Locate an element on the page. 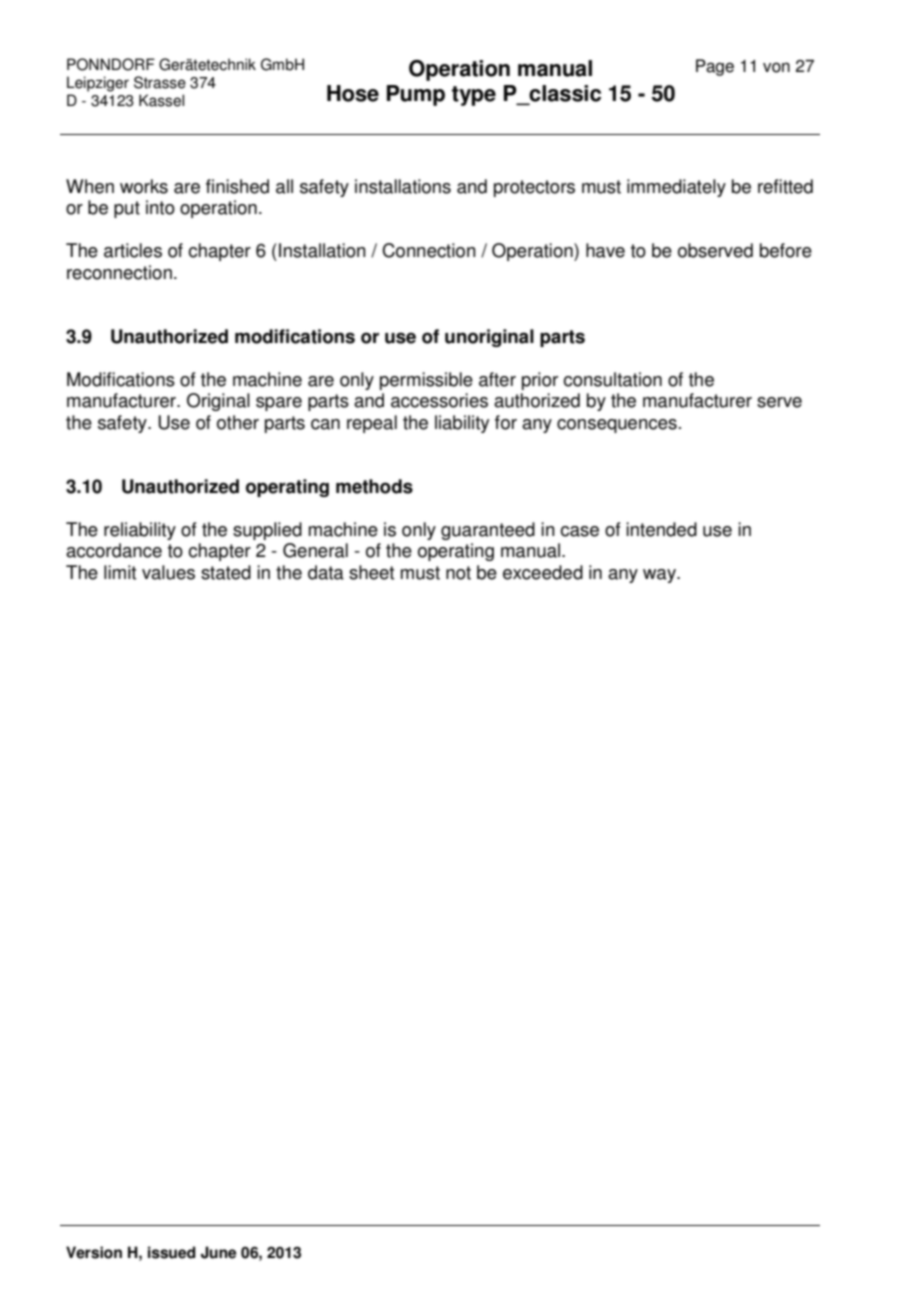 The width and height of the page is (924, 1308). values is located at coordinates (168, 572).
